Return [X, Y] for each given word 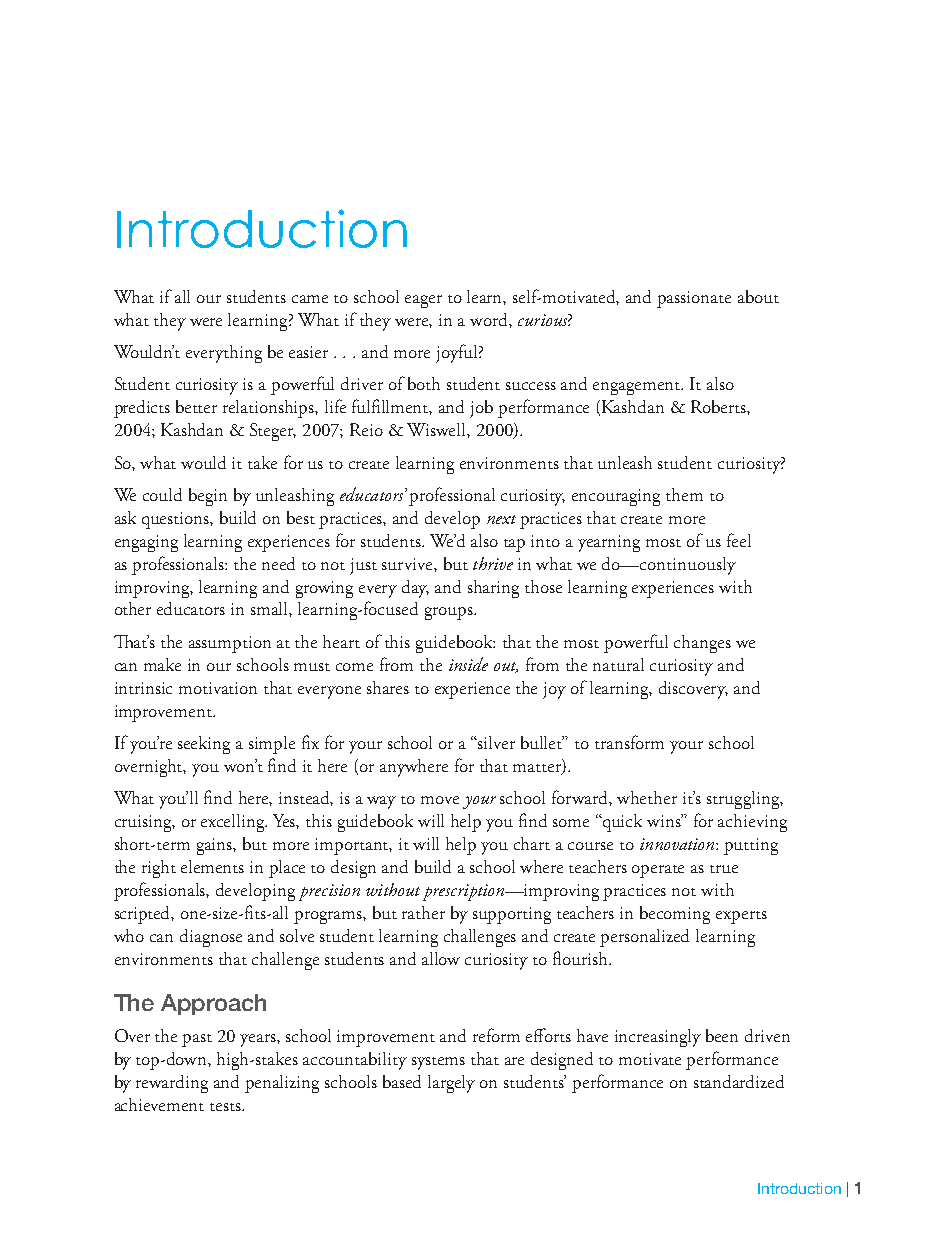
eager [423, 301]
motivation [218, 688]
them [684, 494]
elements [212, 866]
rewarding [172, 1084]
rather [423, 912]
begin [208, 497]
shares [388, 687]
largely [451, 1084]
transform [629, 742]
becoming [675, 915]
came [310, 299]
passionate [694, 299]
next [501, 519]
